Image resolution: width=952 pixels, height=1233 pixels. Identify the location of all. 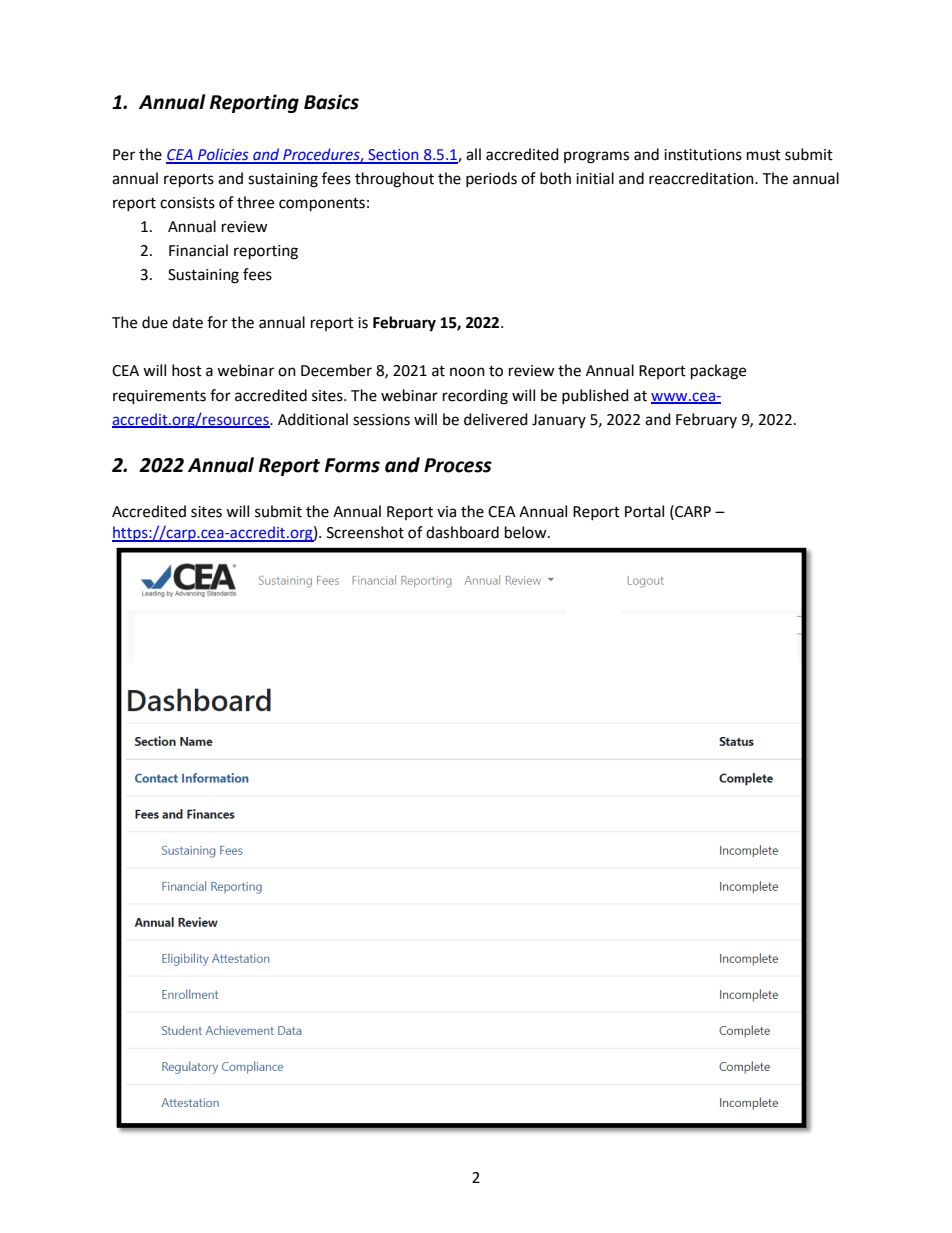
(473, 154).
